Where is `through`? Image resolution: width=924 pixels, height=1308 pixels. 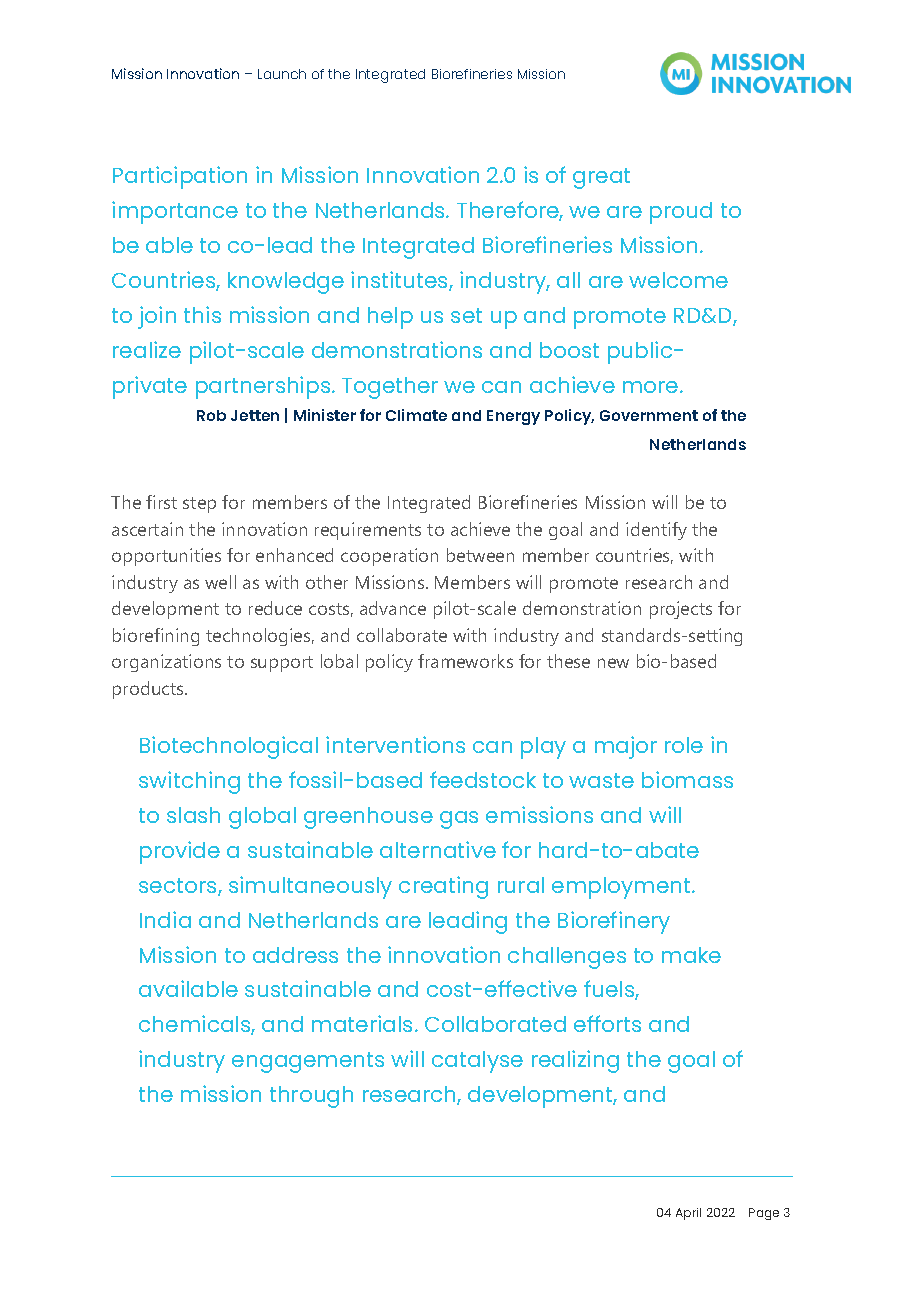
through is located at coordinates (311, 1097).
